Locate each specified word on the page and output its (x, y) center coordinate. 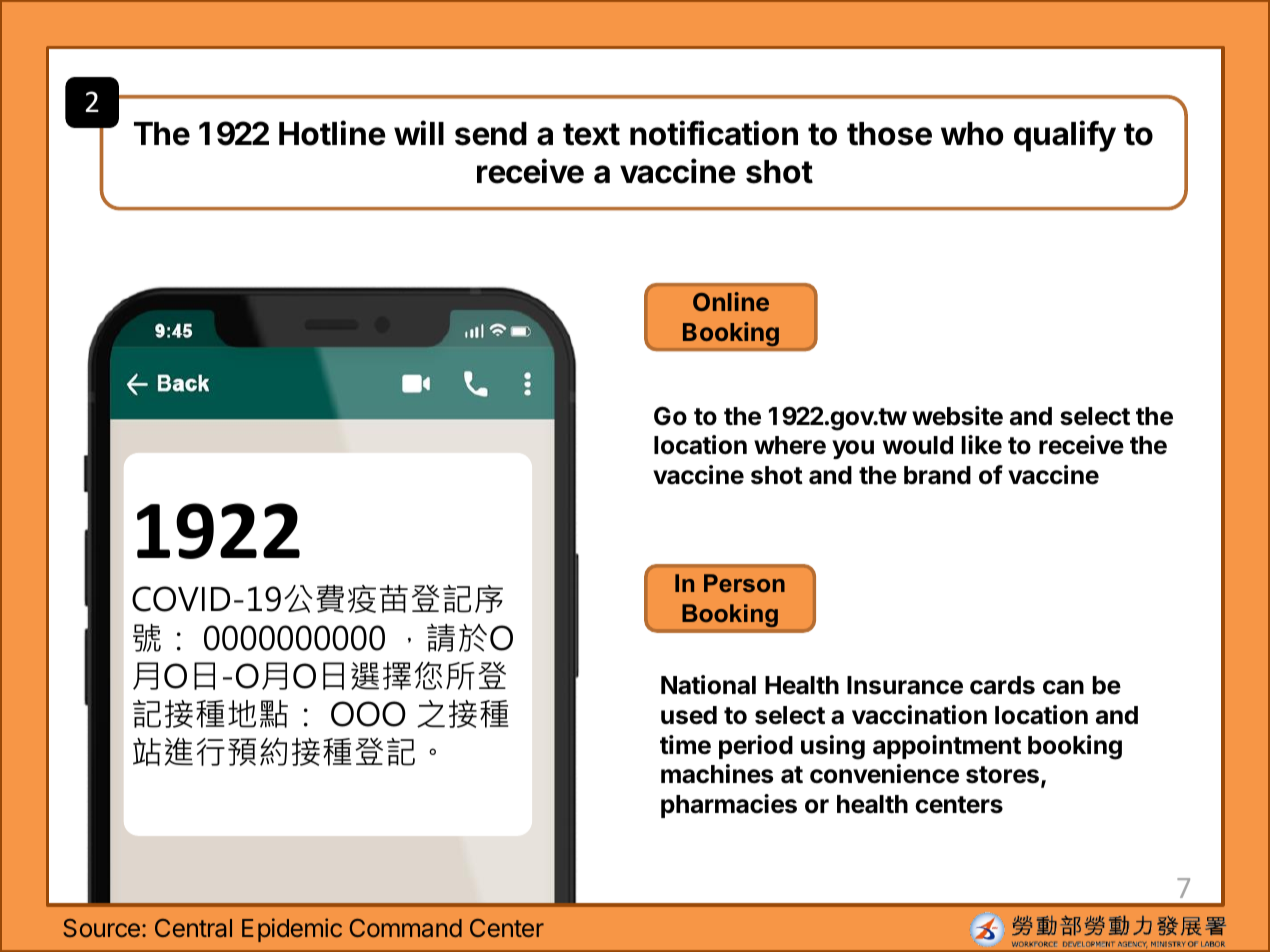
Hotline (332, 133)
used (689, 715)
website (957, 416)
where (790, 445)
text (591, 134)
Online (731, 301)
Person (744, 583)
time (685, 745)
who (972, 134)
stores (1002, 775)
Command (406, 928)
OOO (368, 714)
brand (937, 475)
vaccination (919, 715)
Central (193, 928)
